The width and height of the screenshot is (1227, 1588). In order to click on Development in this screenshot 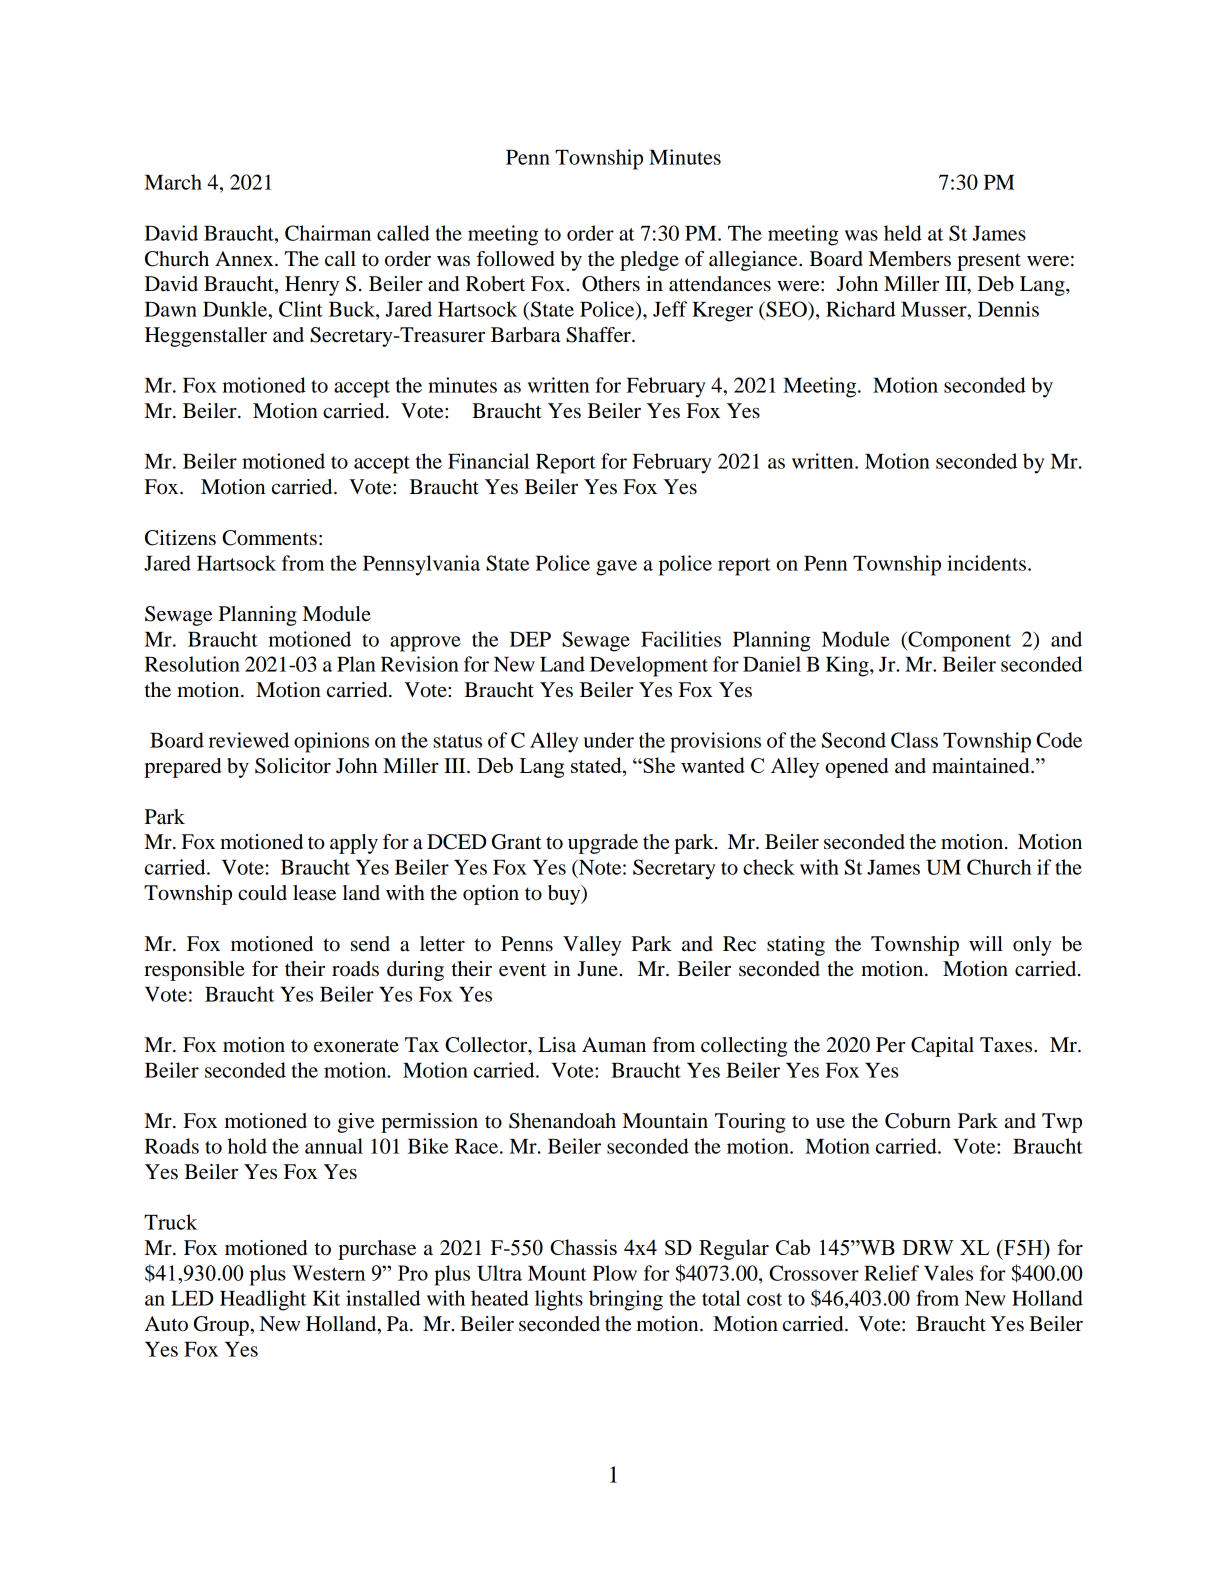, I will do `click(649, 666)`.
